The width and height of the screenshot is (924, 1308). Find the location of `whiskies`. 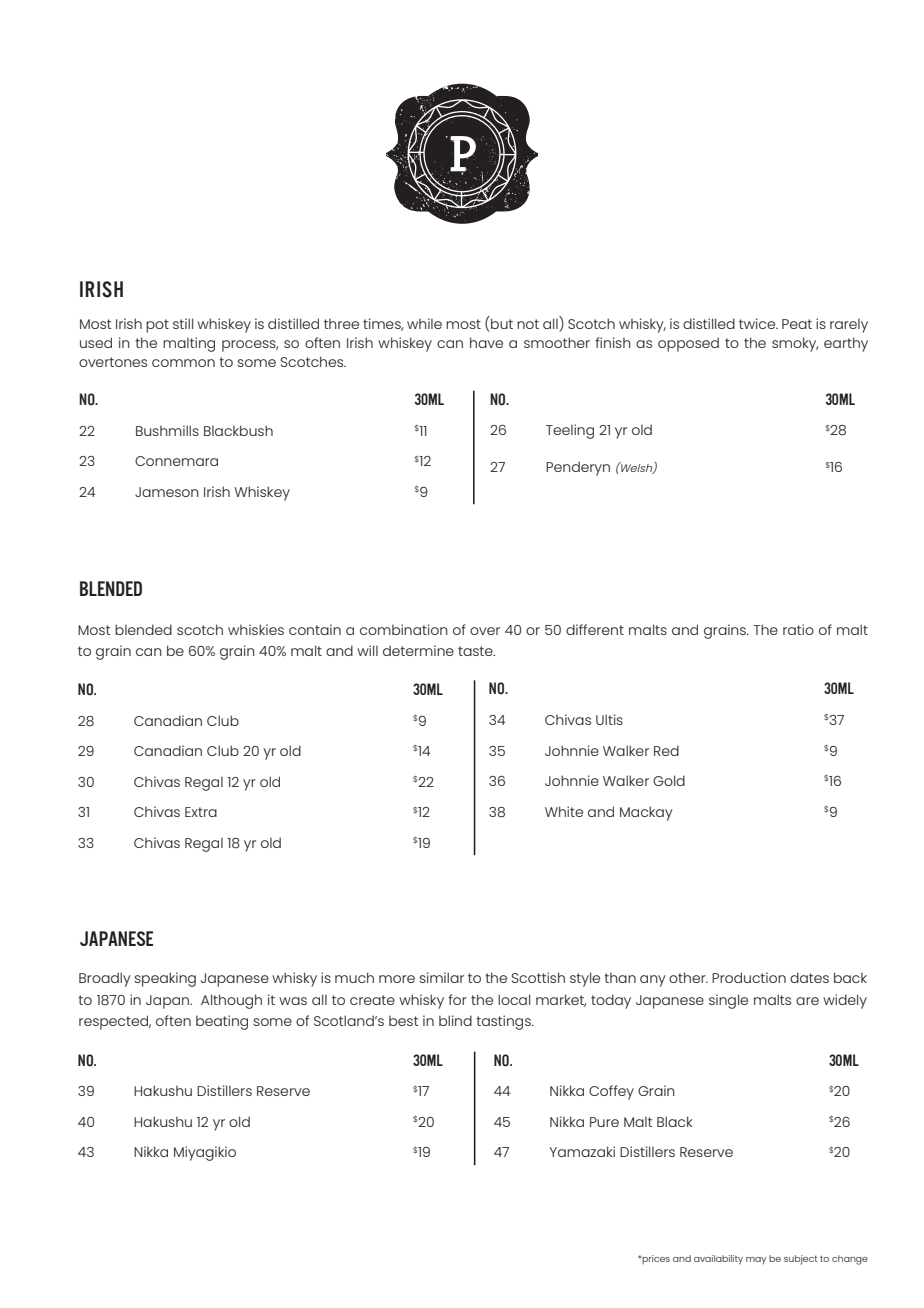

whiskies is located at coordinates (256, 629).
